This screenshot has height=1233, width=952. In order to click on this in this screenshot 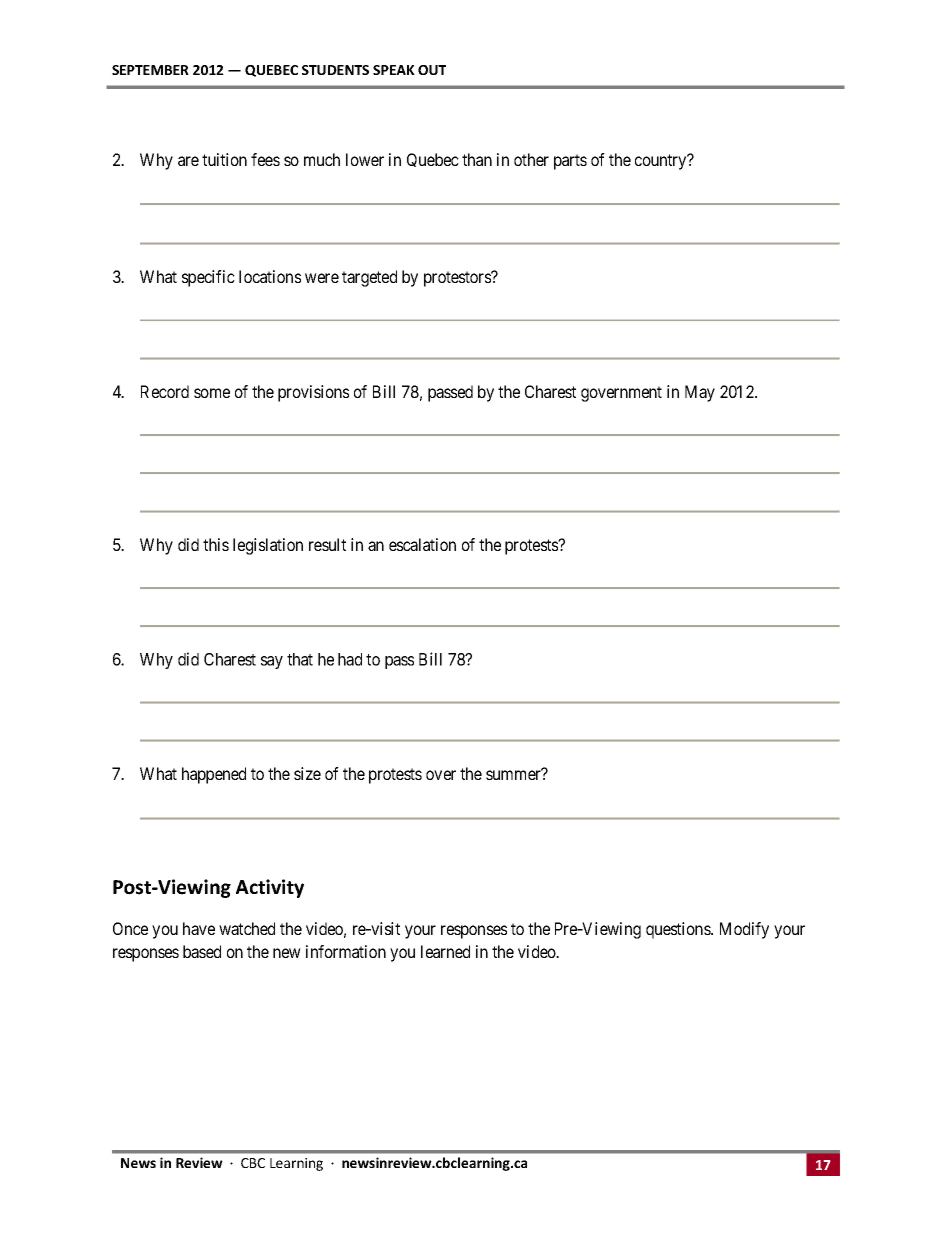, I will do `click(216, 544)`.
